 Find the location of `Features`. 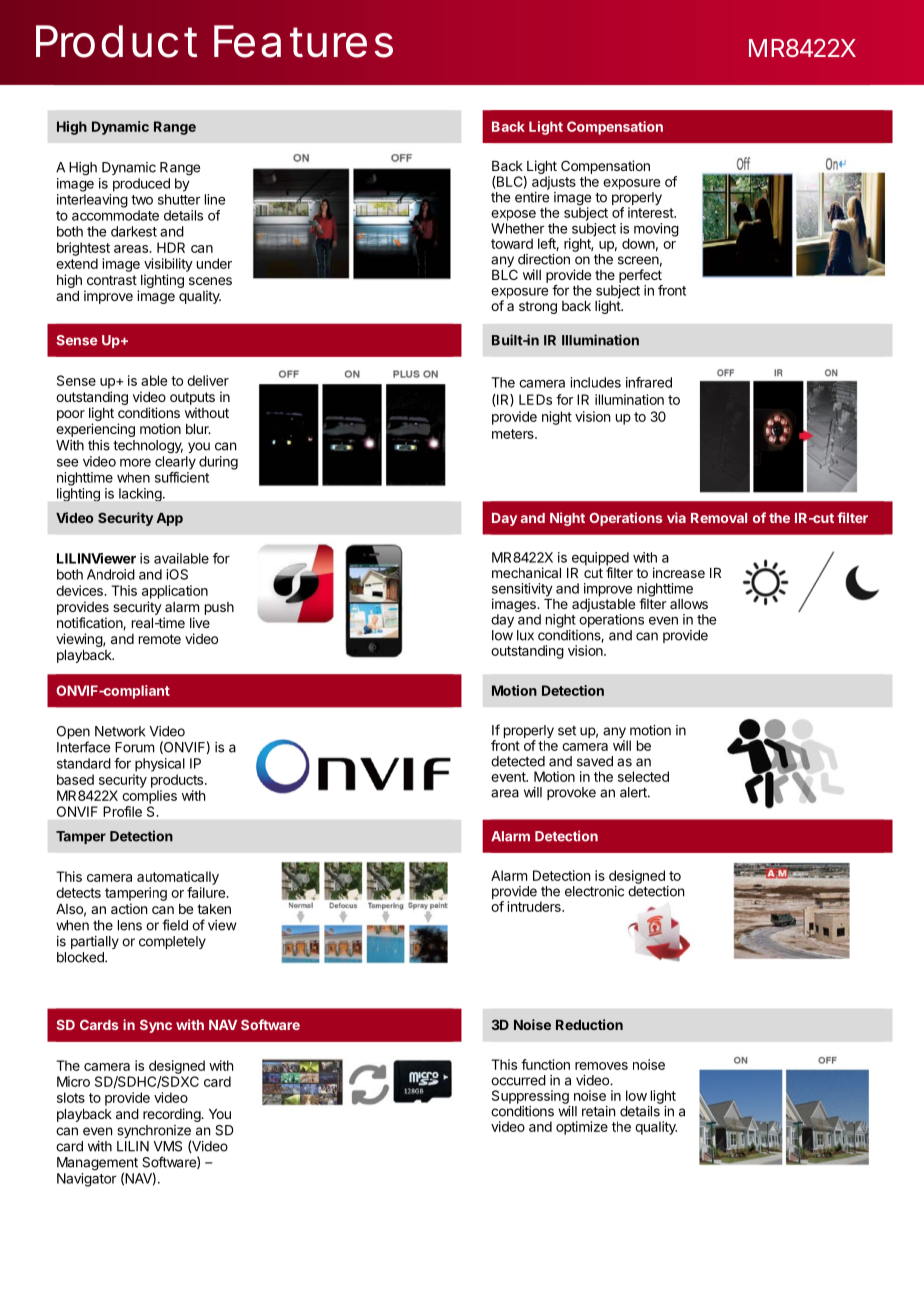

Features is located at coordinates (303, 41).
